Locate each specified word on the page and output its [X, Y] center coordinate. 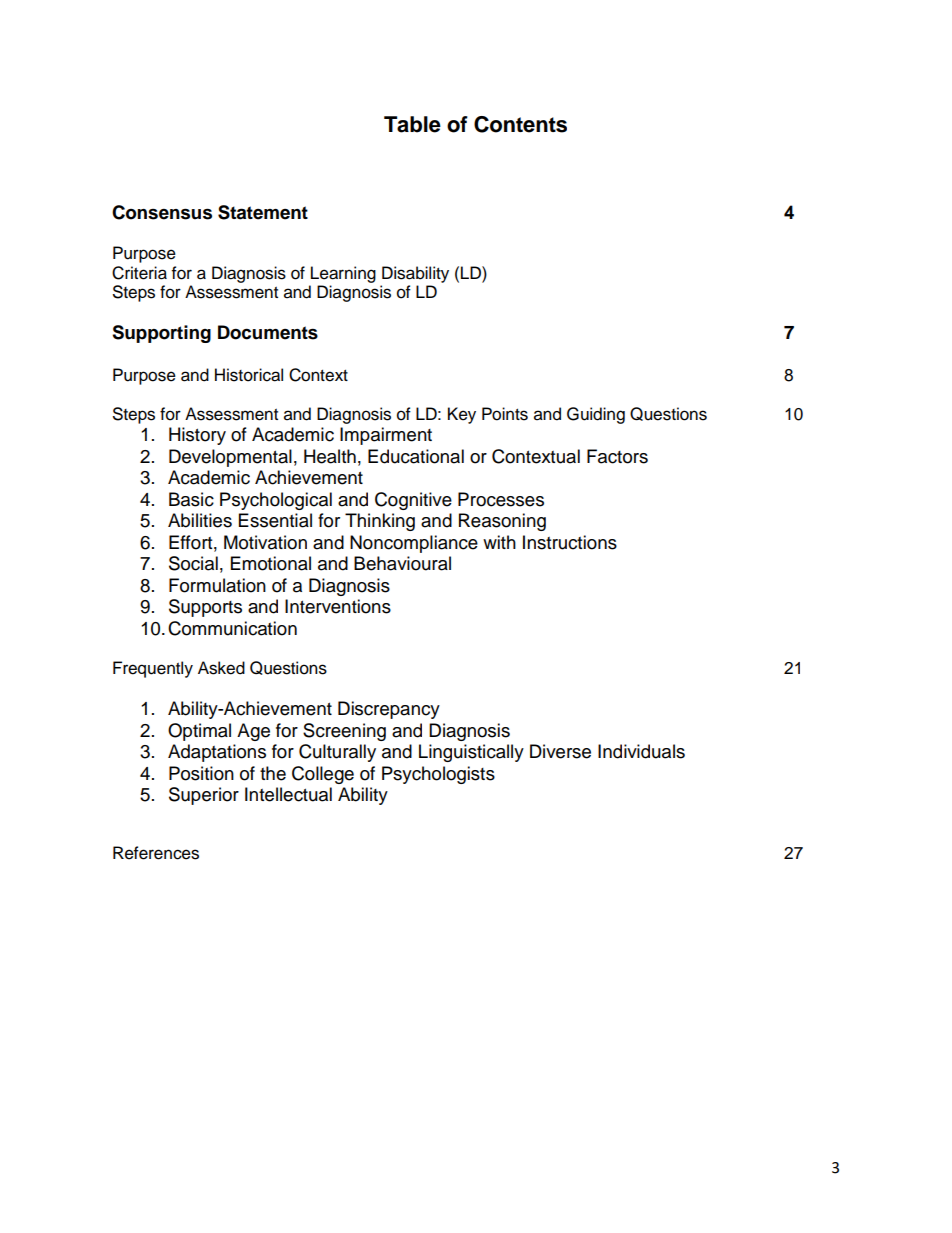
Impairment [386, 436]
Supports [205, 608]
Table [412, 124]
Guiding [596, 415]
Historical [249, 375]
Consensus [162, 212]
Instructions [570, 542]
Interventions [338, 606]
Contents [520, 124]
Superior [204, 796]
